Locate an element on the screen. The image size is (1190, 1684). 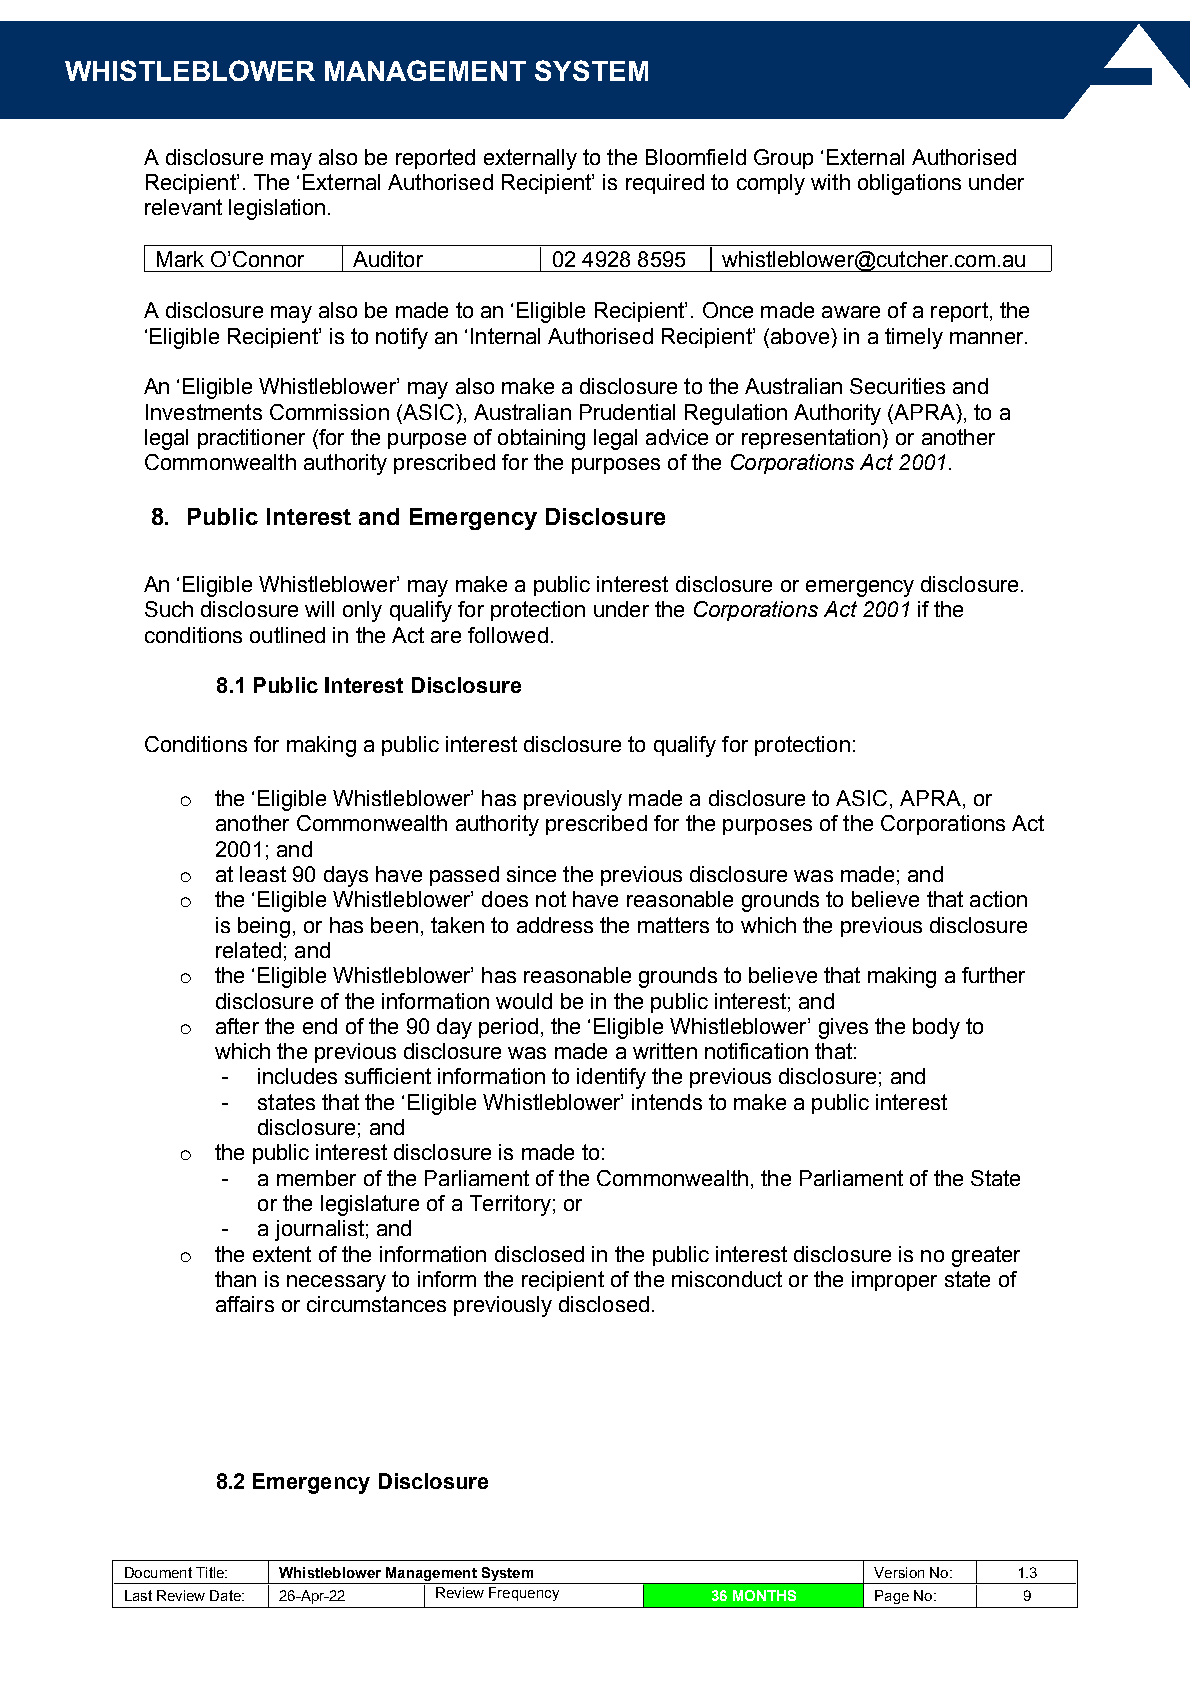
legislation is located at coordinates (277, 209).
